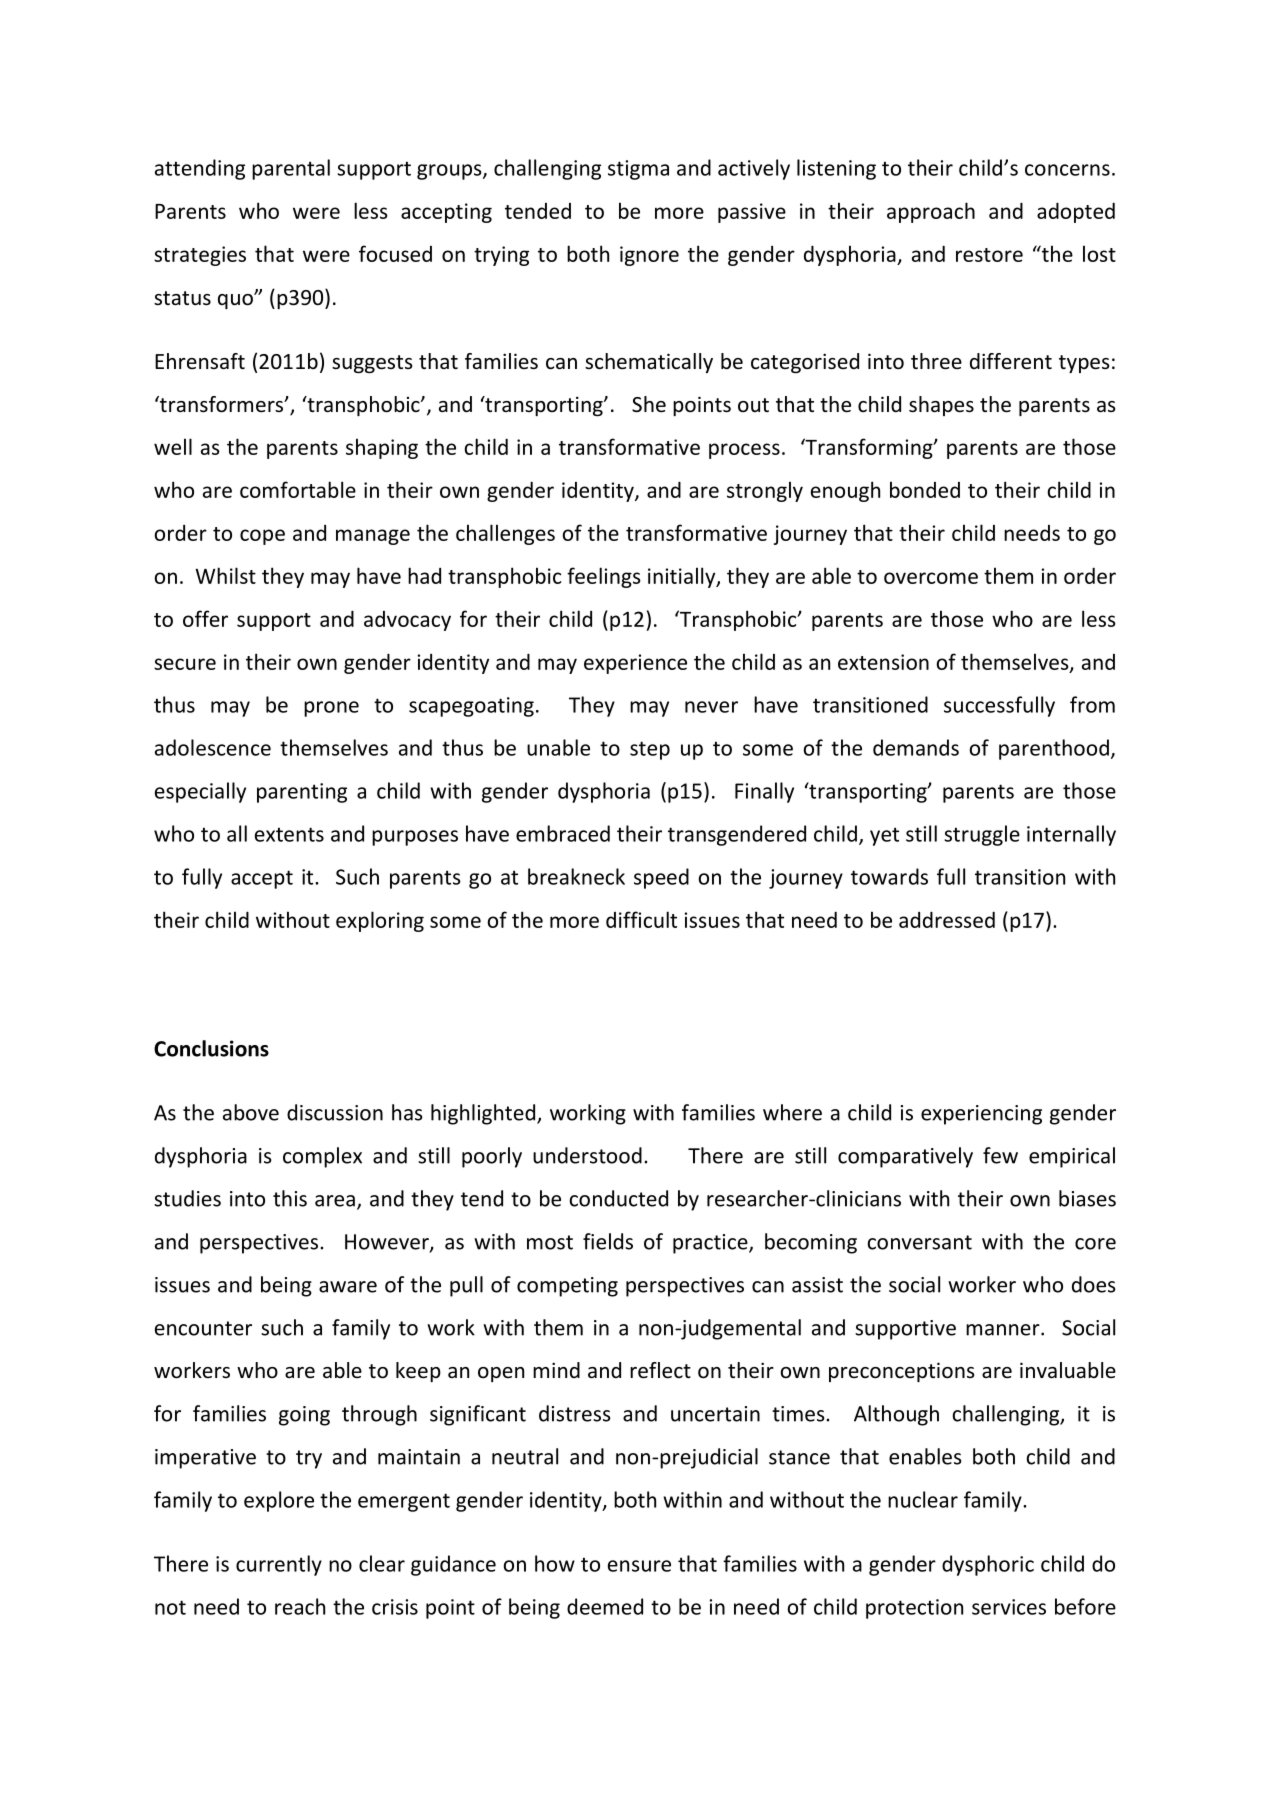 The height and width of the page is (1796, 1270). What do you see at coordinates (262, 537) in the page?
I see `cope` at bounding box center [262, 537].
